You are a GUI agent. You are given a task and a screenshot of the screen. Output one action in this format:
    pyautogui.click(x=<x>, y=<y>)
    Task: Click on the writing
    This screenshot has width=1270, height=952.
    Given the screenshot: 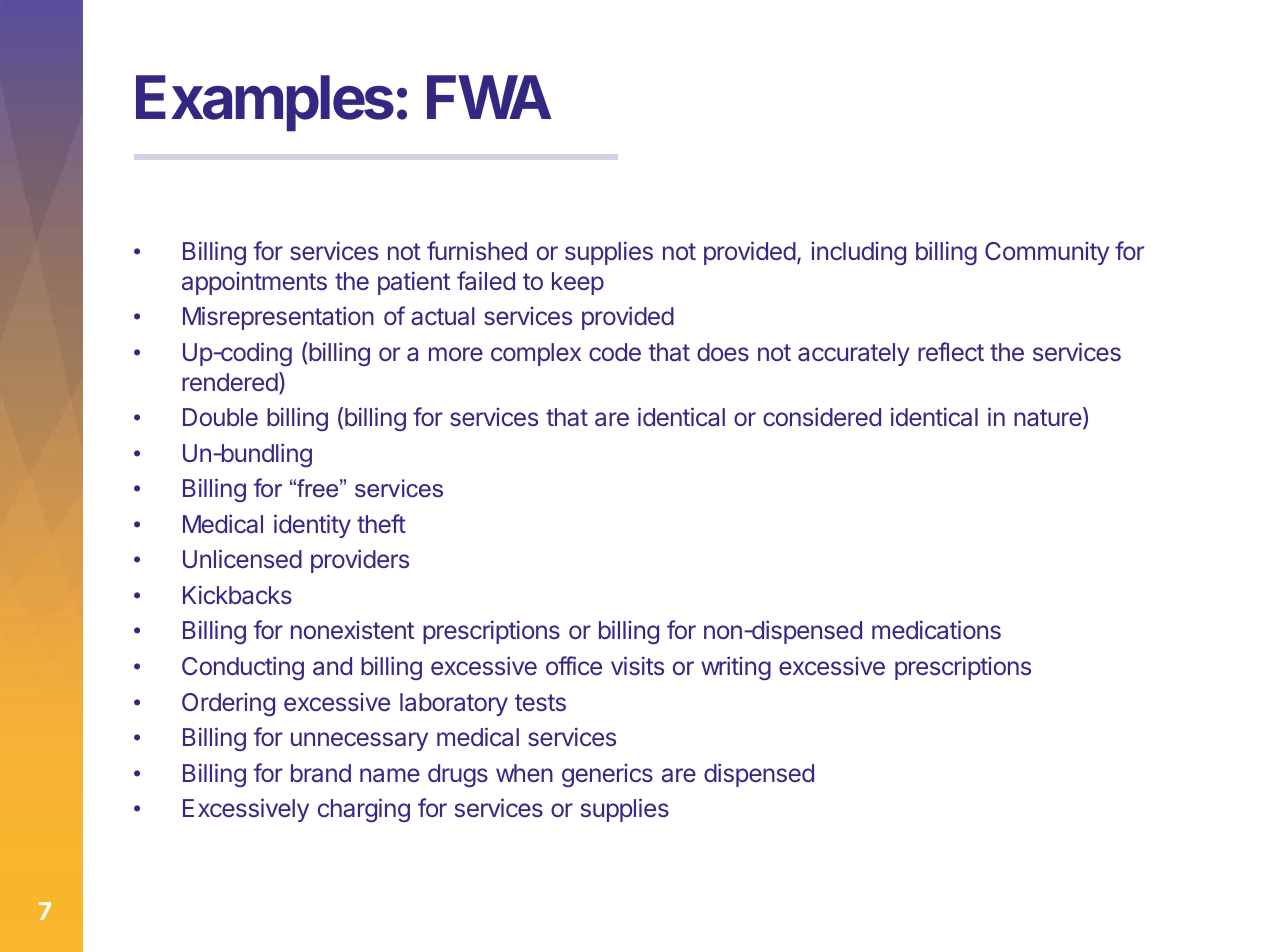 What is the action you would take?
    pyautogui.click(x=736, y=668)
